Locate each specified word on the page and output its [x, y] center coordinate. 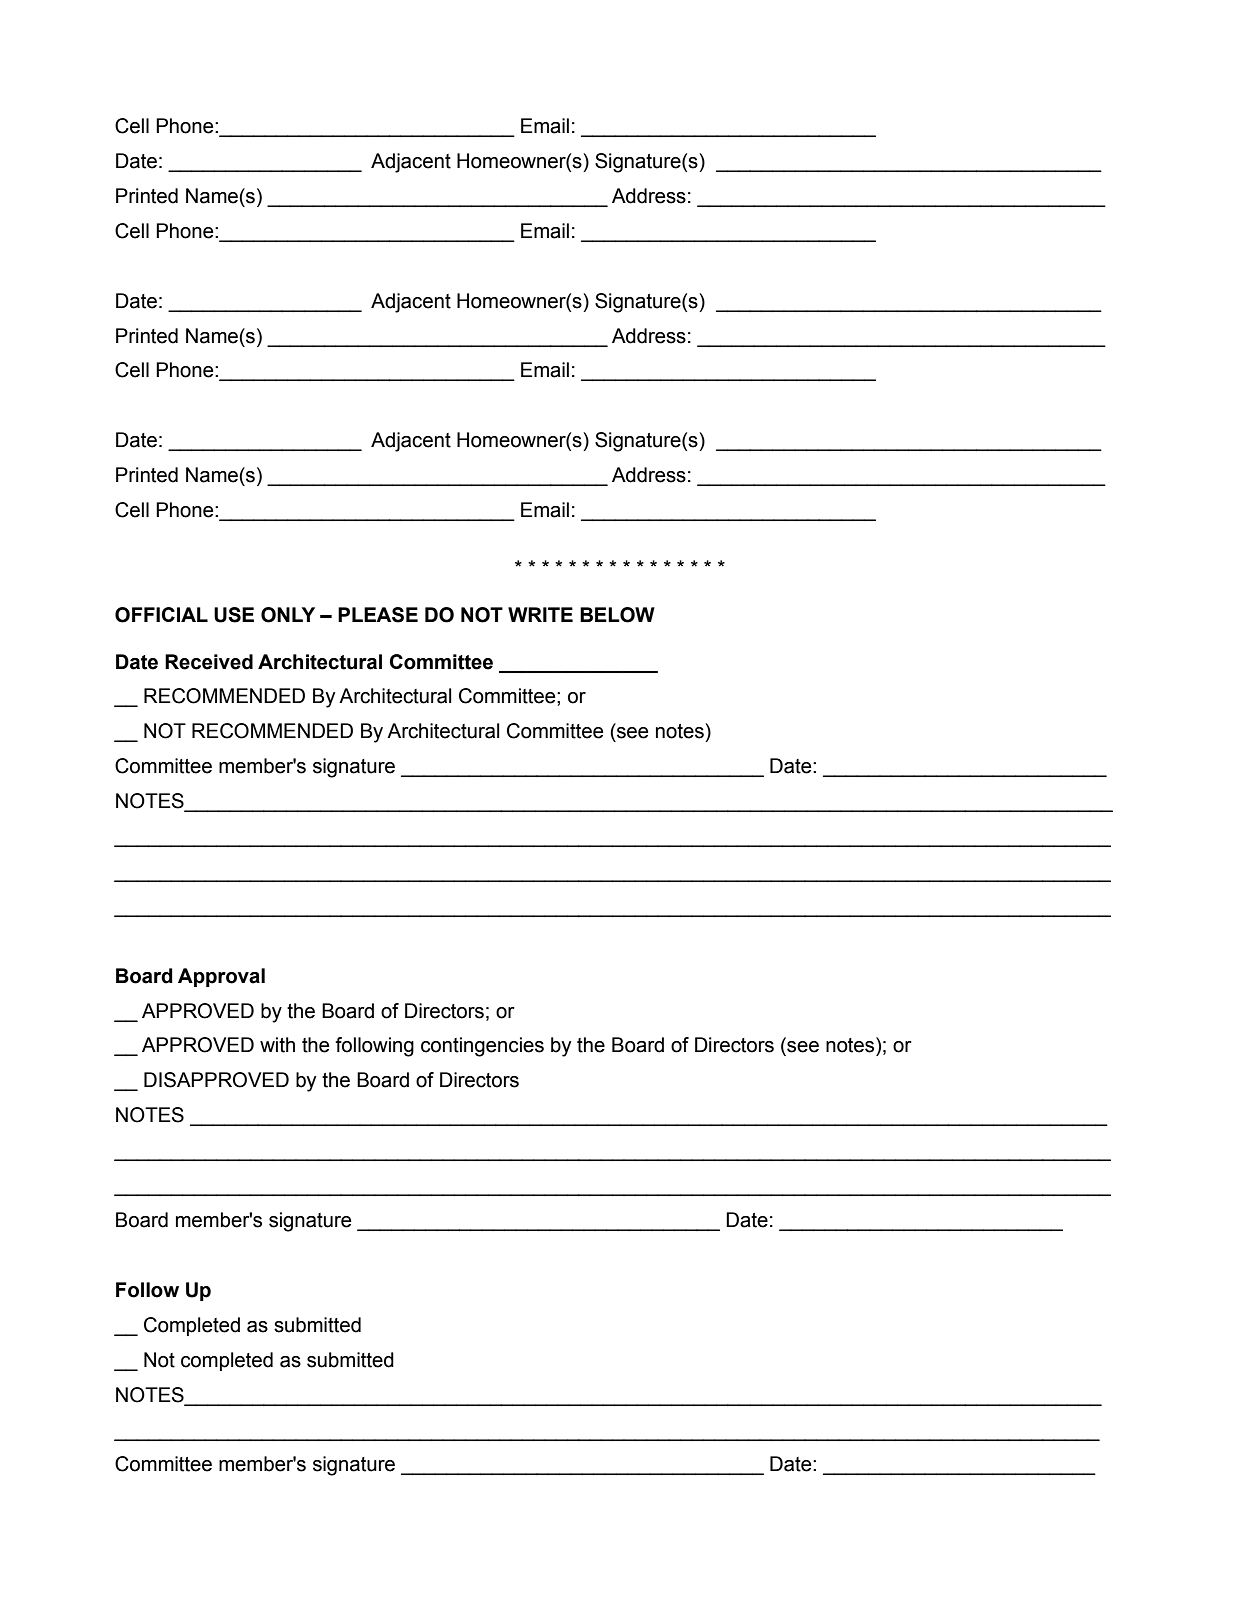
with [277, 1045]
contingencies [482, 1047]
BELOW [617, 615]
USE [234, 615]
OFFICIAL [161, 615]
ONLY [288, 615]
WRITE [540, 614]
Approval [221, 977]
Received [209, 662]
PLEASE [378, 615]
